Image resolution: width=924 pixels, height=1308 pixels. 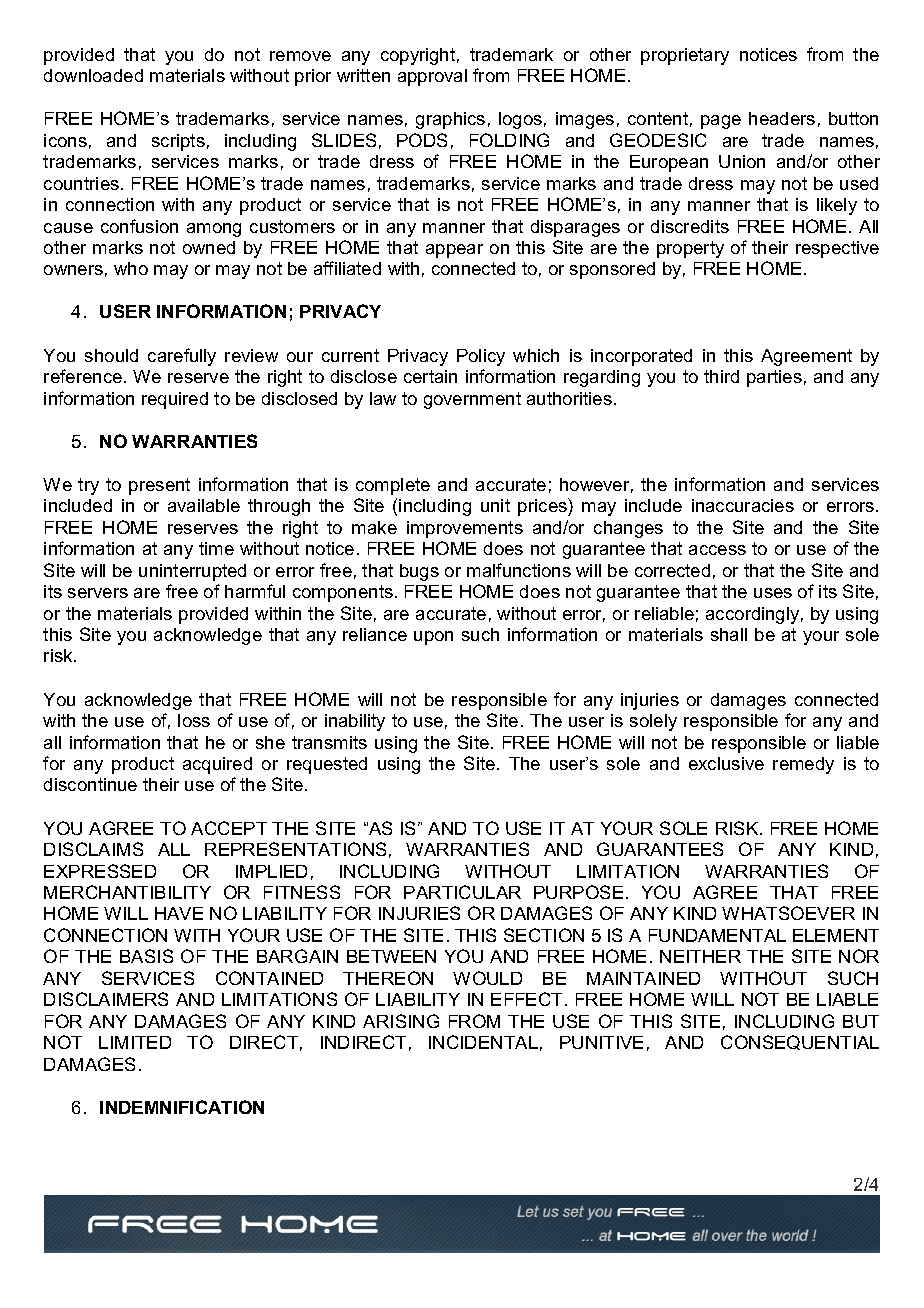 I want to click on headers, so click(x=782, y=118).
